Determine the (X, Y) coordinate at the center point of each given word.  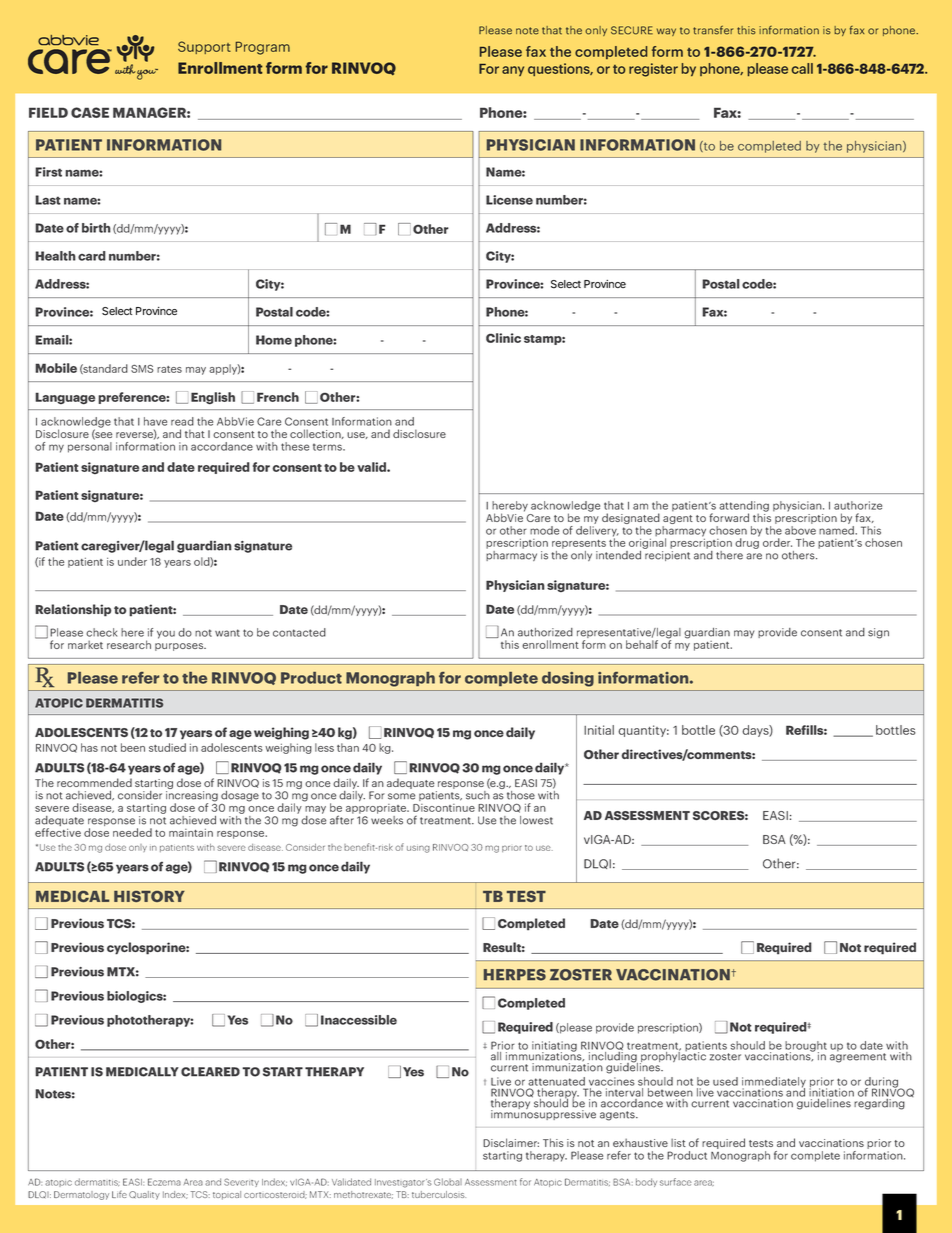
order (777, 542)
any (513, 71)
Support (204, 47)
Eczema (164, 1182)
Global (448, 1182)
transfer (713, 30)
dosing (568, 679)
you (166, 634)
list (678, 1142)
